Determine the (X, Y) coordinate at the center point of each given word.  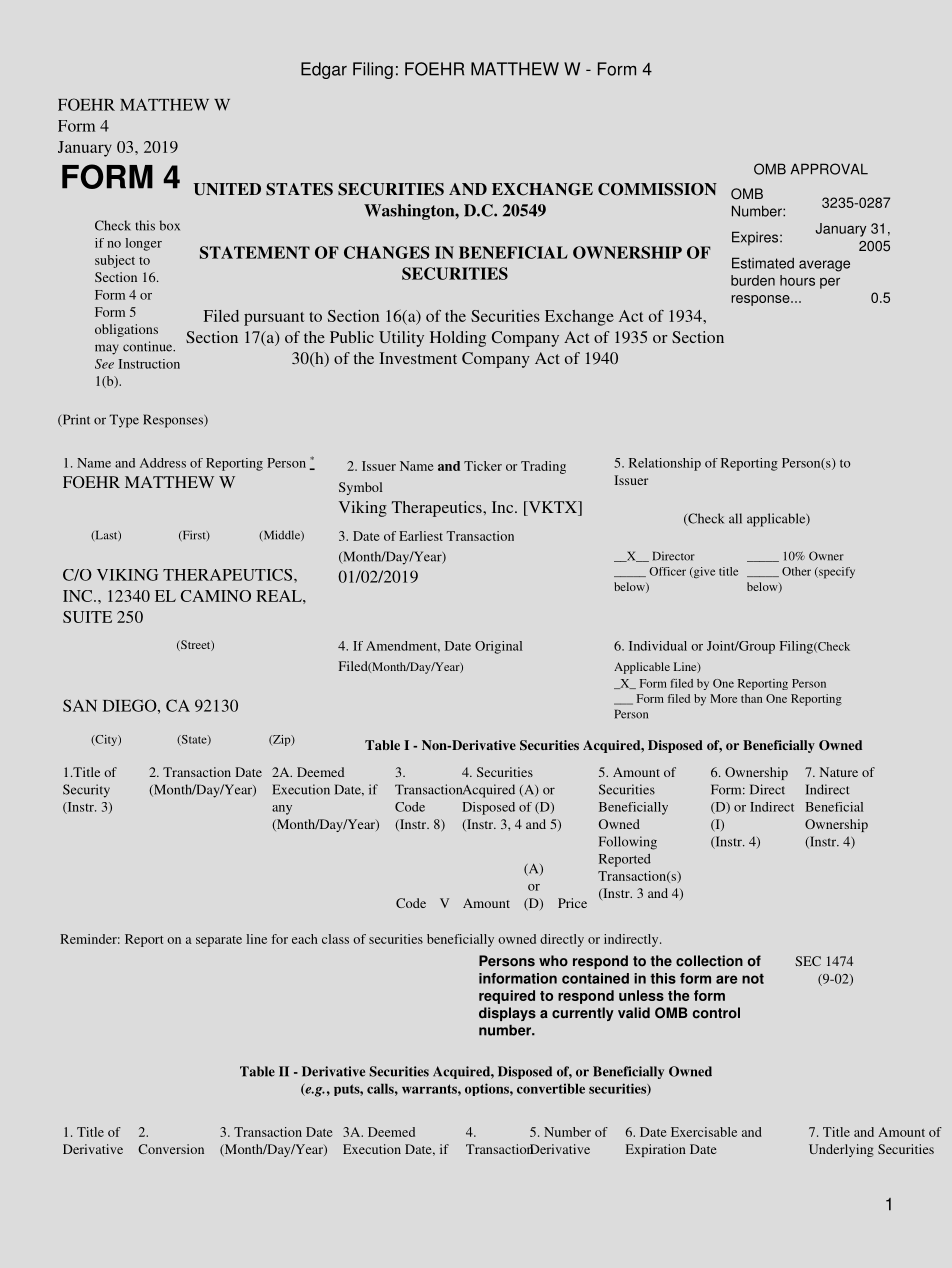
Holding (458, 339)
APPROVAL (829, 169)
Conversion (171, 1149)
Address (163, 463)
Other (796, 571)
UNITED (227, 189)
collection (709, 961)
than (752, 698)
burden (753, 280)
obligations (126, 330)
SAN (80, 705)
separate (219, 941)
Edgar (324, 70)
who (553, 961)
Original (498, 647)
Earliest (421, 536)
